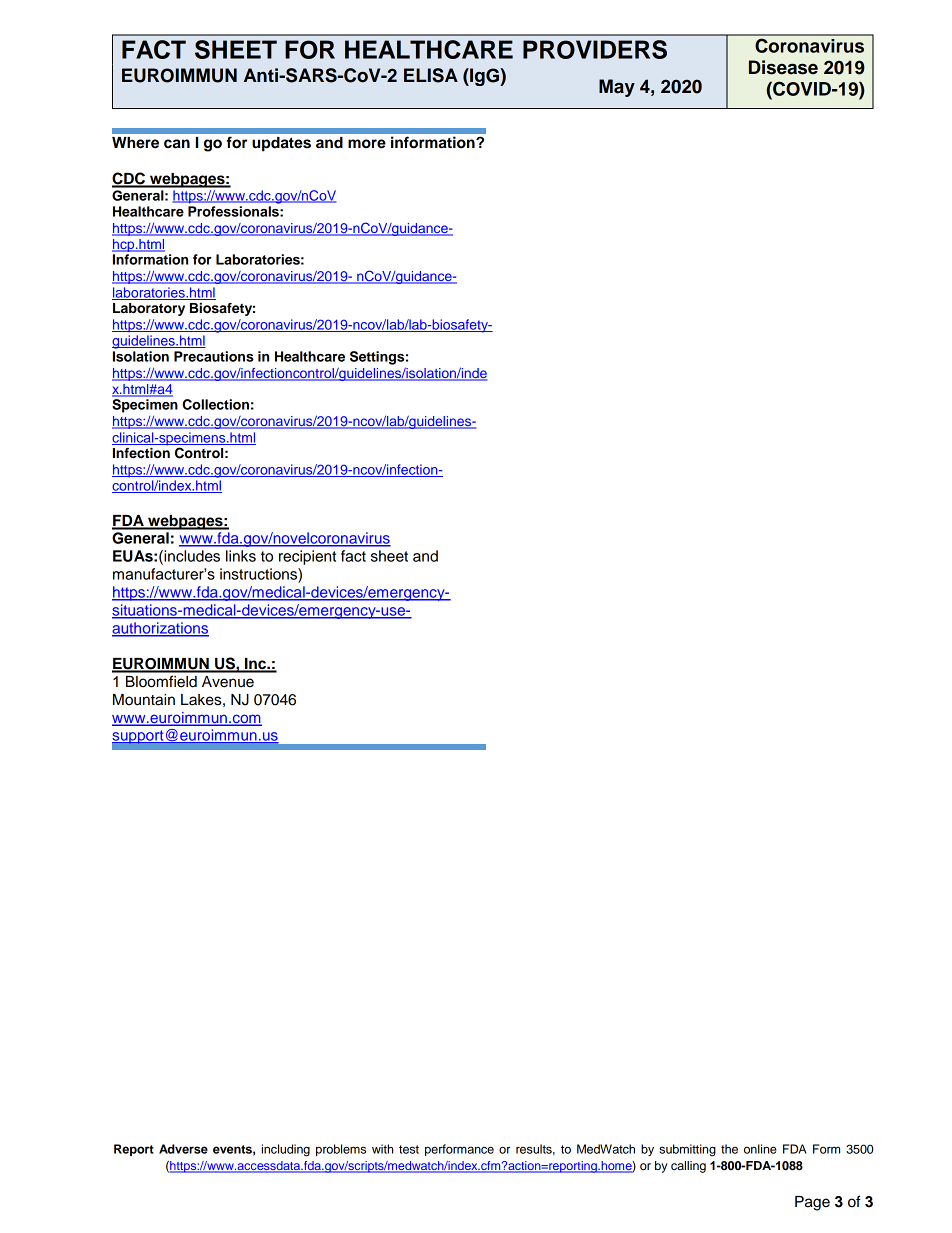  Describe the element at coordinates (241, 556) in the page. I see `links` at that location.
